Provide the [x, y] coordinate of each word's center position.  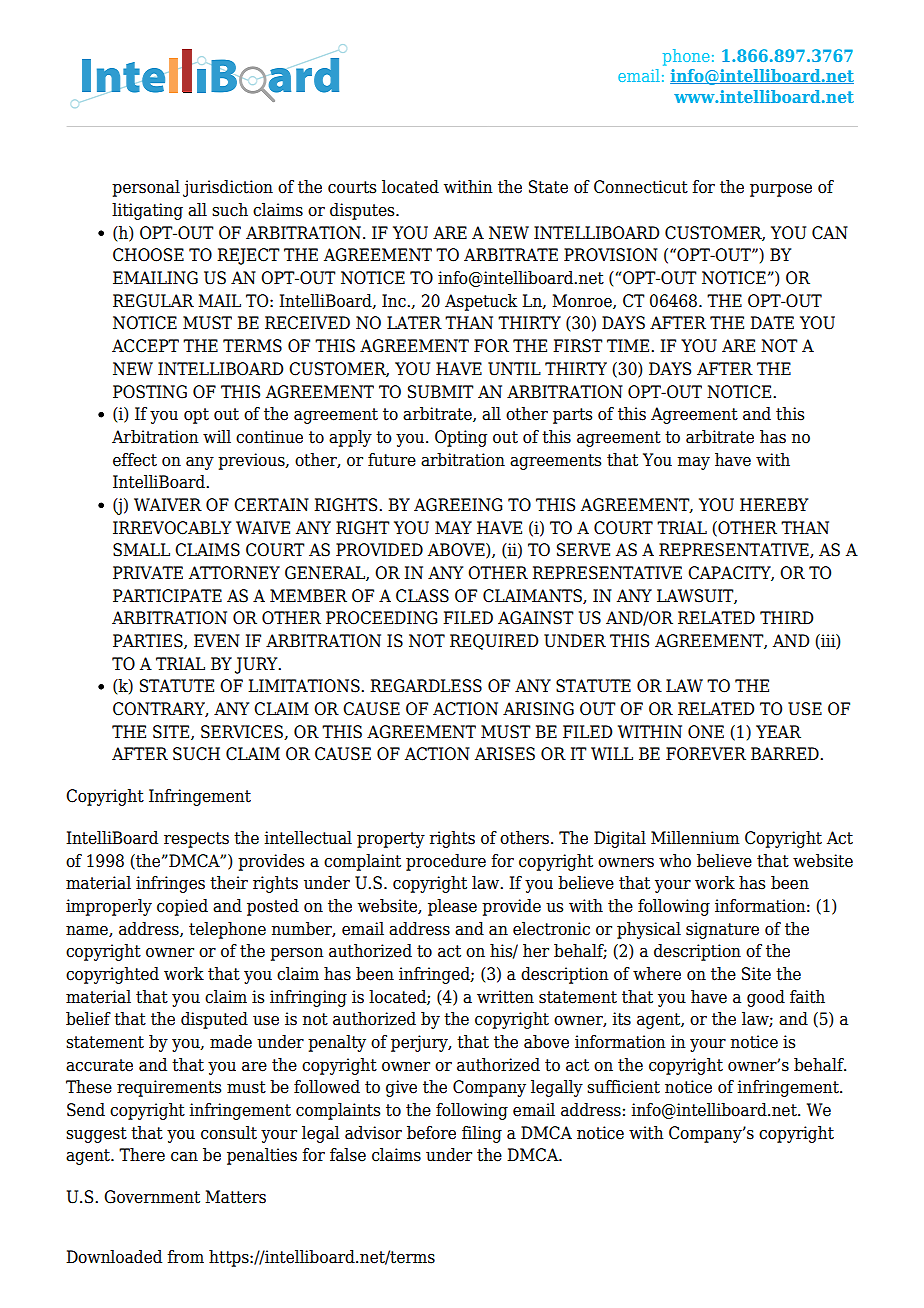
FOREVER [706, 754]
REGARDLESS [426, 686]
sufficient [623, 1087]
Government [152, 1197]
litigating [147, 211]
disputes [363, 211]
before [431, 1133]
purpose [781, 190]
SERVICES [243, 732]
